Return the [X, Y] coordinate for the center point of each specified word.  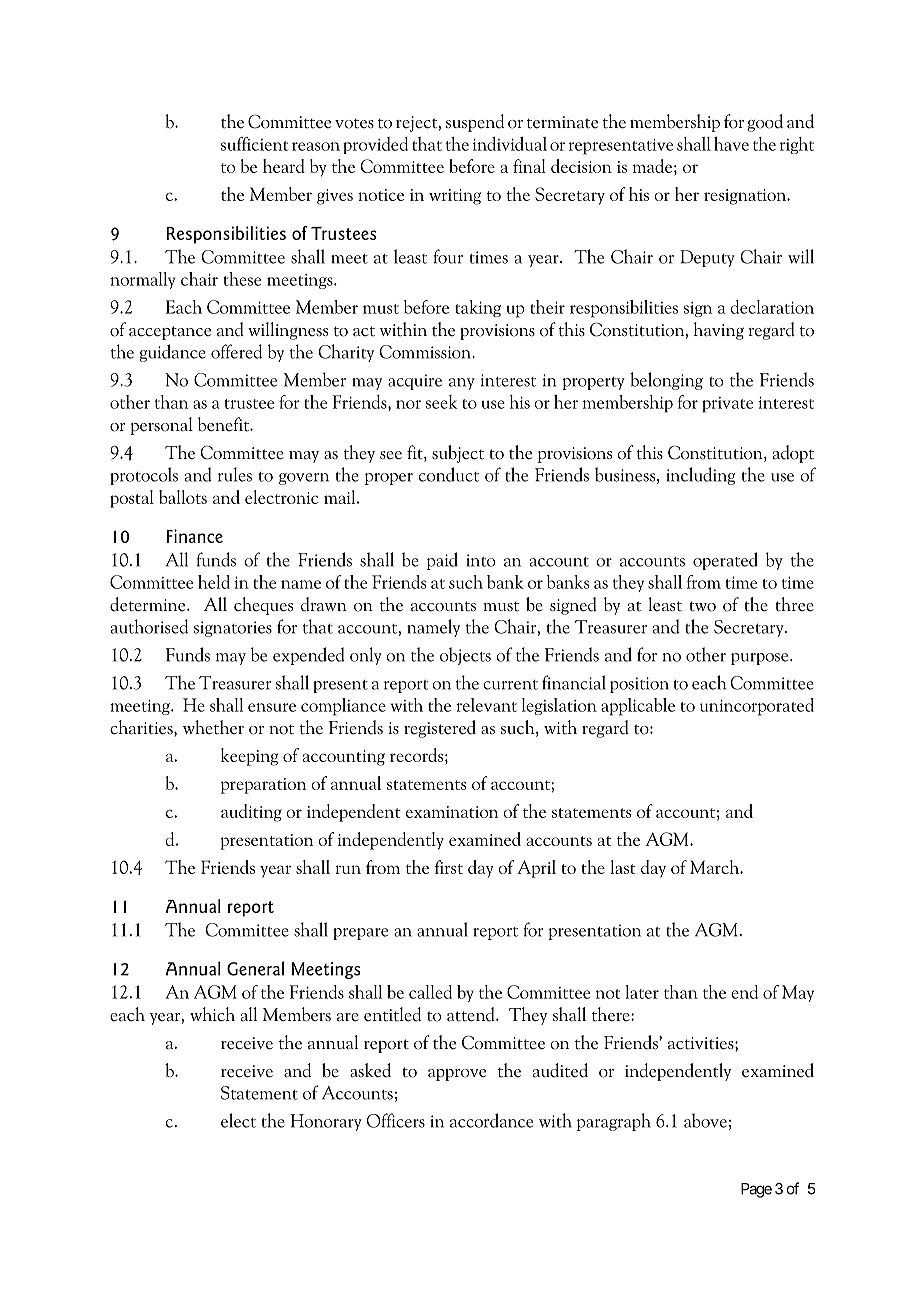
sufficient [254, 144]
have [731, 144]
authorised [149, 626]
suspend [475, 123]
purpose [761, 659]
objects [465, 656]
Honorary [326, 1122]
